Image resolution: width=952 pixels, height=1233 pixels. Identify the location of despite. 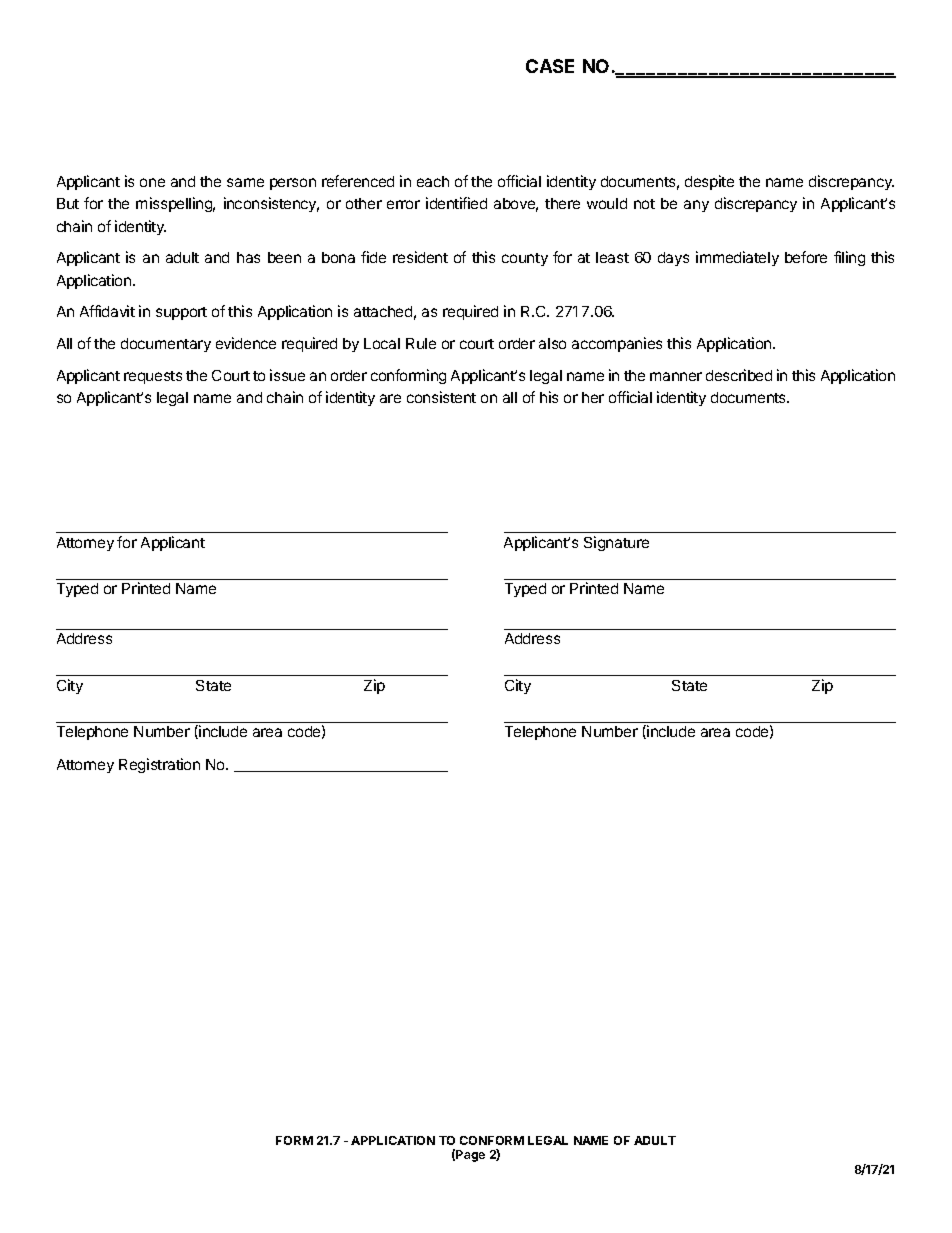
(709, 182).
